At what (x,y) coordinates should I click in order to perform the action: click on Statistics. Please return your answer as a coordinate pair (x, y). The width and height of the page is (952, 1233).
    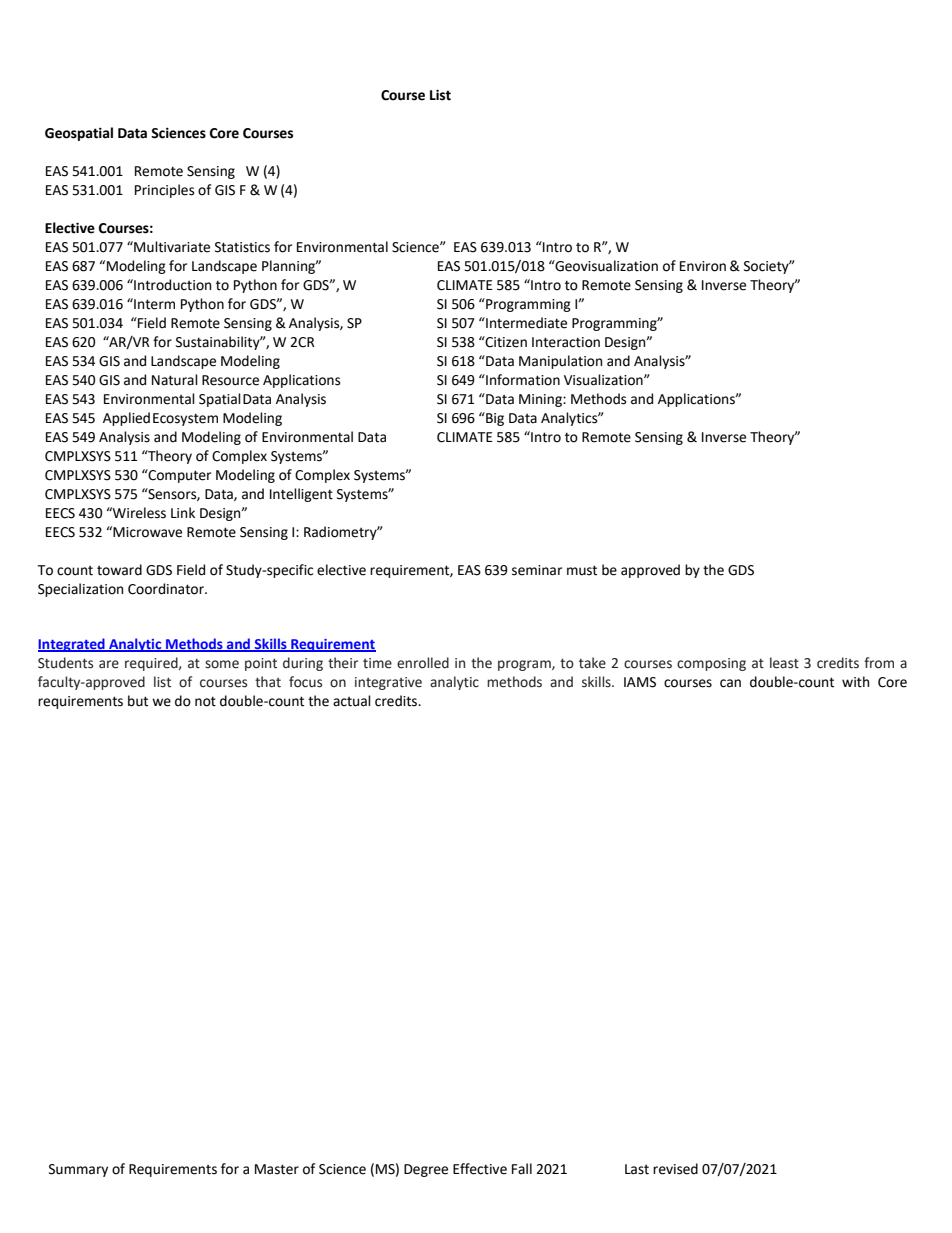
    Looking at the image, I should click on (242, 247).
